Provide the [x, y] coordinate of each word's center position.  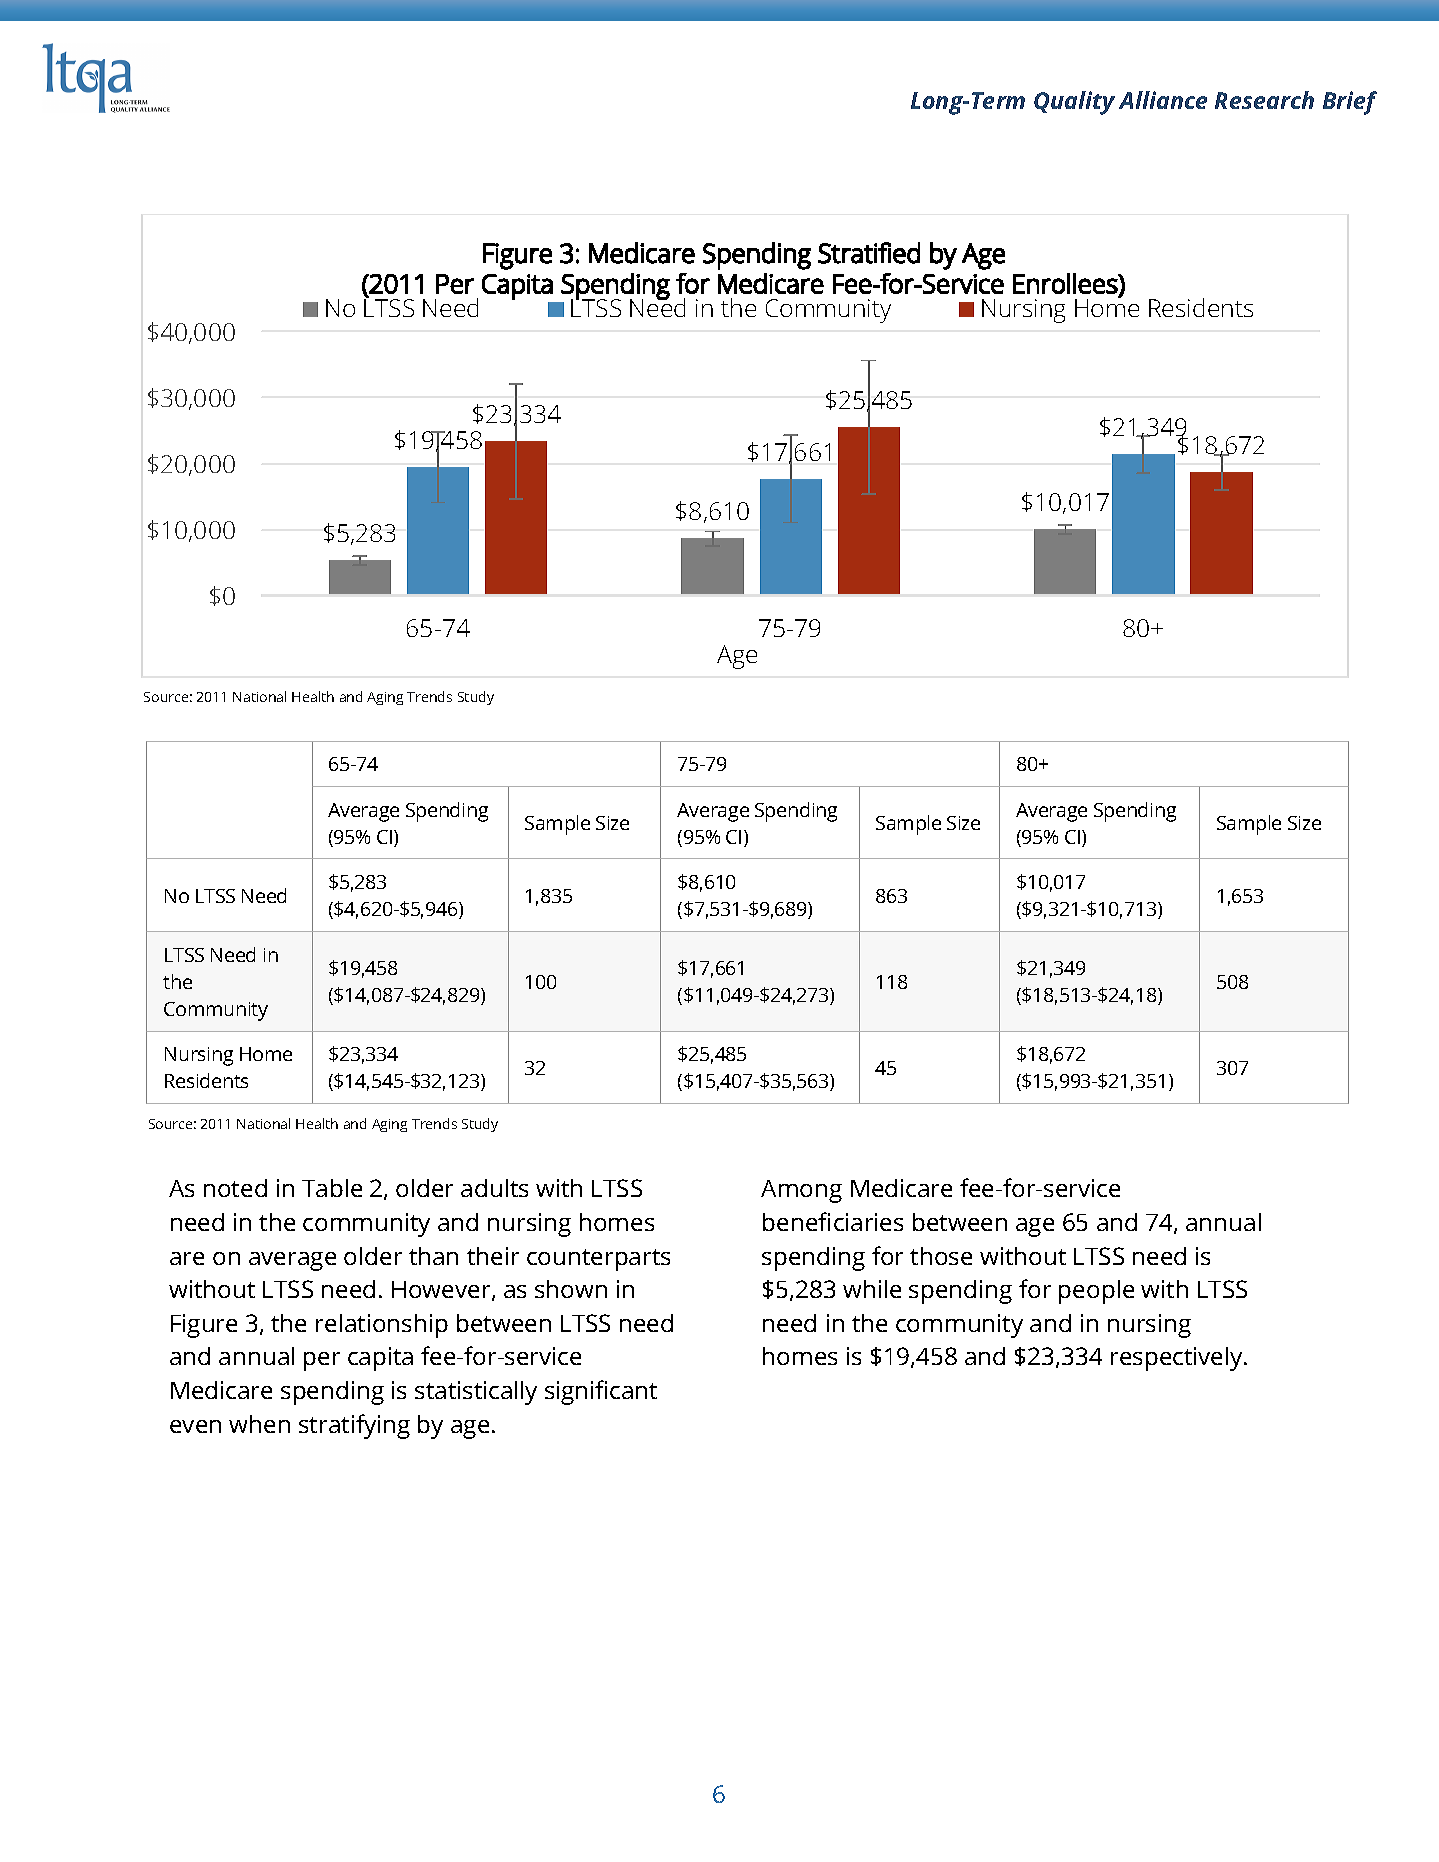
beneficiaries [833, 1221]
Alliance [1163, 100]
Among [801, 1191]
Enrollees [1066, 283]
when [259, 1424]
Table [332, 1188]
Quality [1074, 103]
